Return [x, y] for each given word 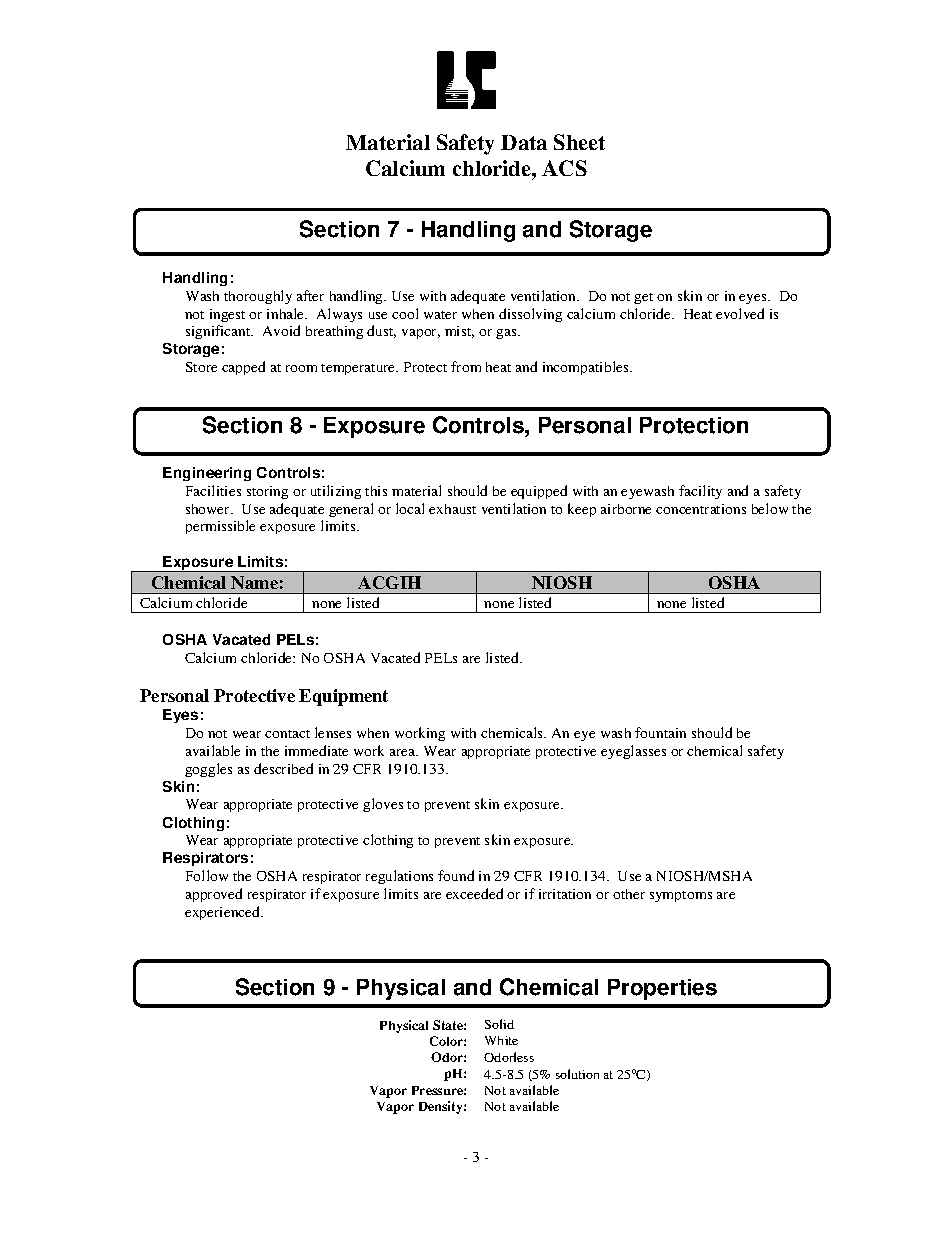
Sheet [579, 142]
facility [700, 492]
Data [524, 142]
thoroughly [258, 297]
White [501, 1040]
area [403, 752]
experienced [223, 913]
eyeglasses [633, 752]
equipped [539, 492]
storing [267, 492]
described [283, 768]
